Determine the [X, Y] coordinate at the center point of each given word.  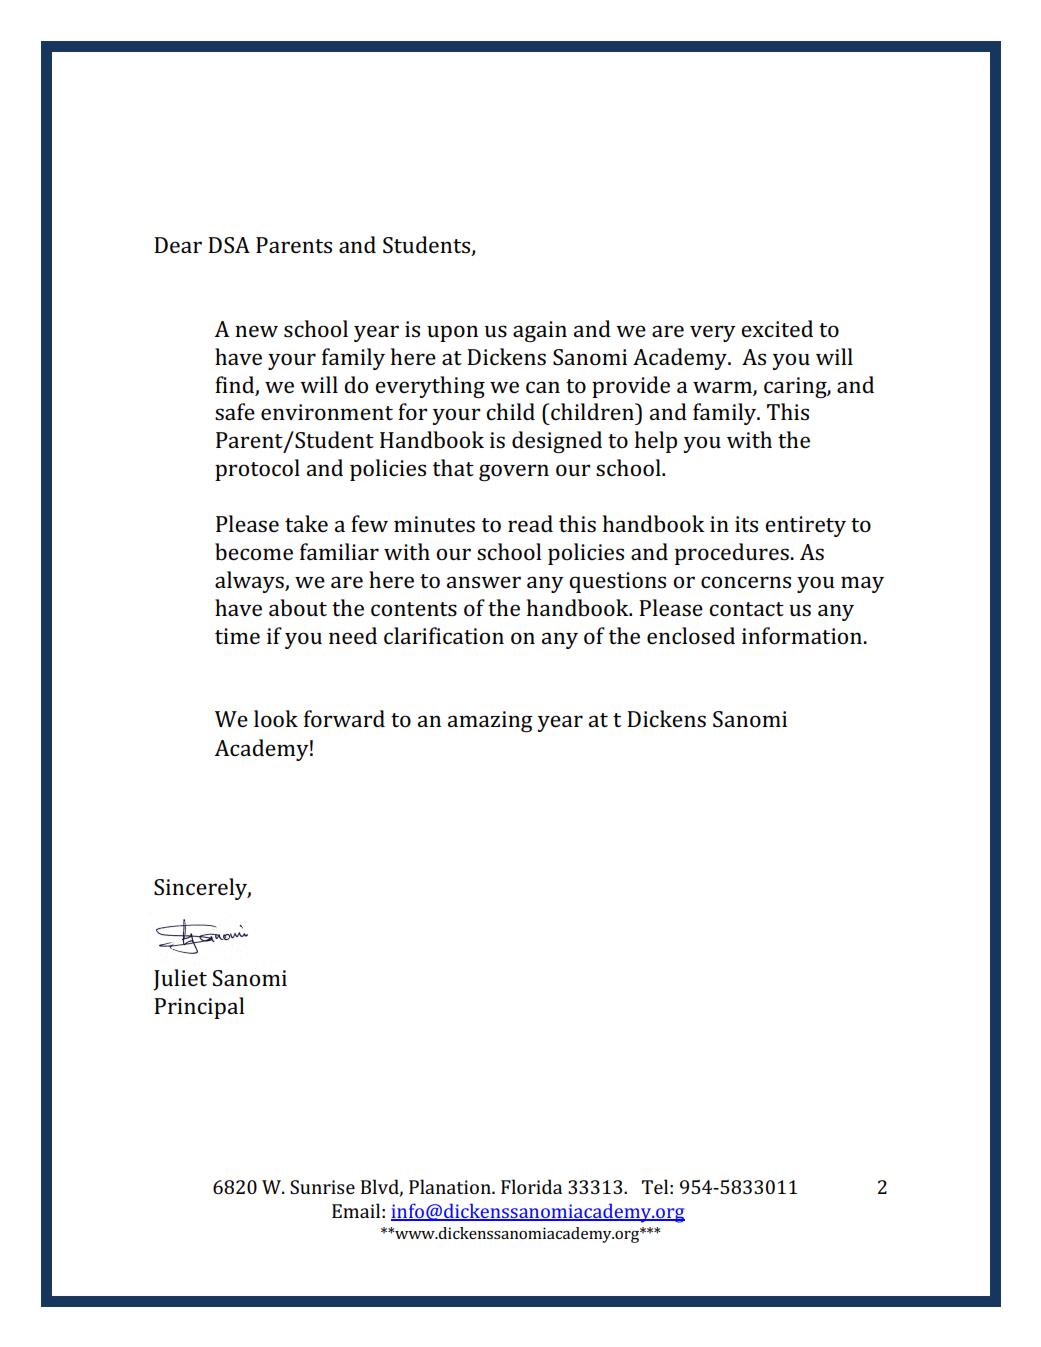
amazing [490, 721]
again [540, 331]
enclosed [691, 636]
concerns [746, 582]
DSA [229, 245]
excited [777, 328]
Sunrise [322, 1187]
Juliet [180, 980]
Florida [531, 1186]
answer [484, 582]
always [250, 582]
